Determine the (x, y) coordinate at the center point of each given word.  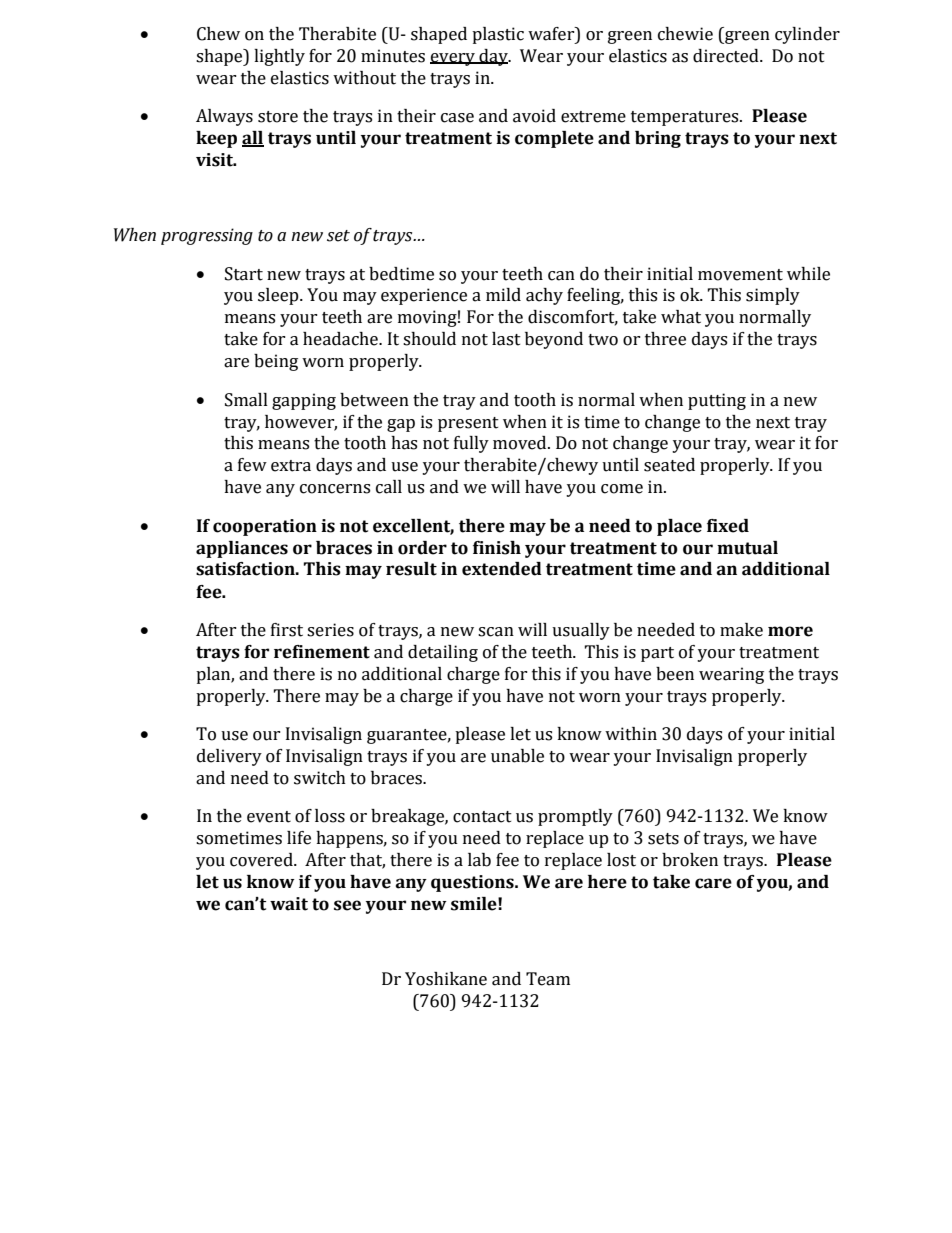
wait (289, 904)
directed (727, 56)
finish (497, 548)
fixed (728, 526)
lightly (279, 57)
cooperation (265, 527)
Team (548, 979)
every (453, 59)
